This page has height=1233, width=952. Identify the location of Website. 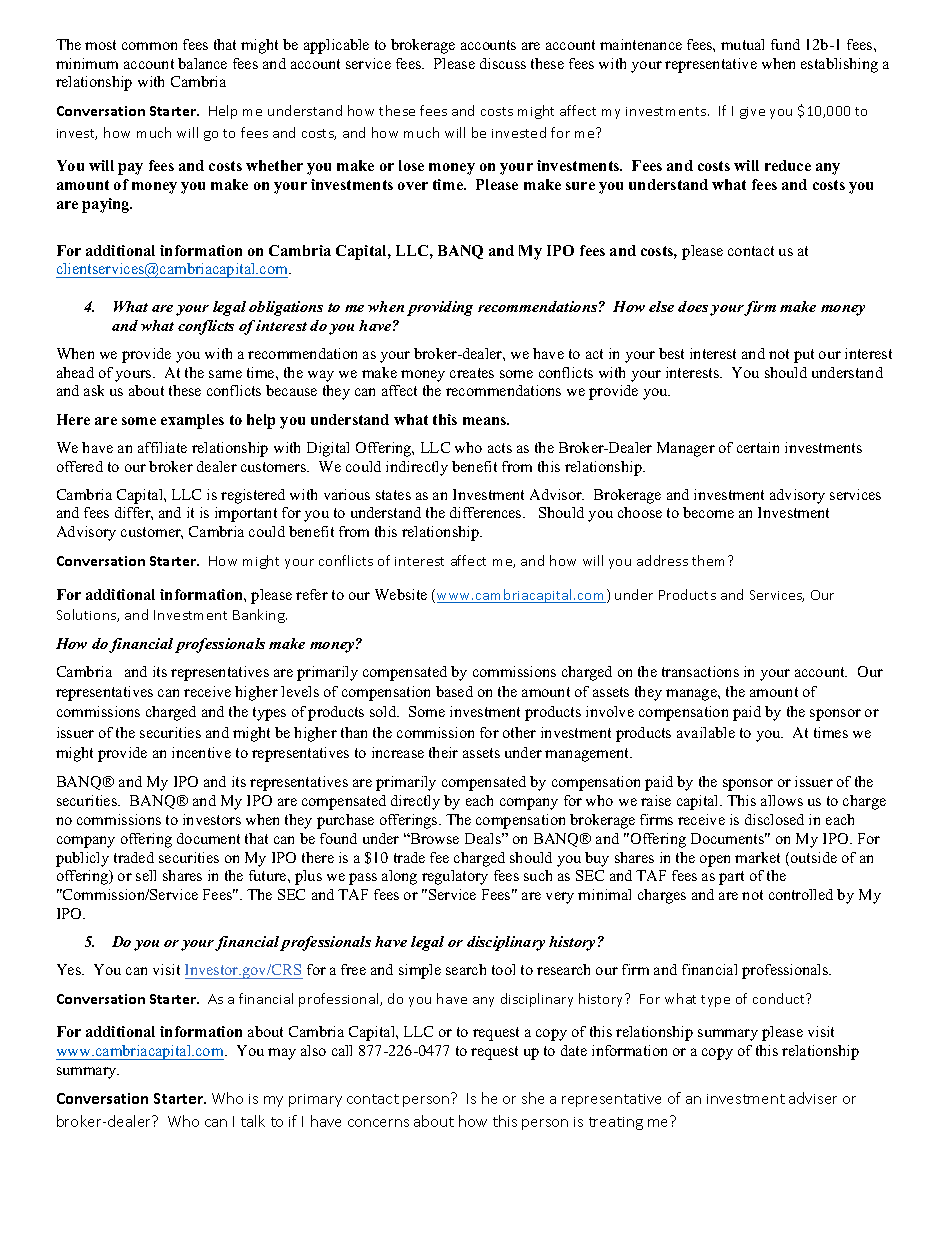
(401, 594).
